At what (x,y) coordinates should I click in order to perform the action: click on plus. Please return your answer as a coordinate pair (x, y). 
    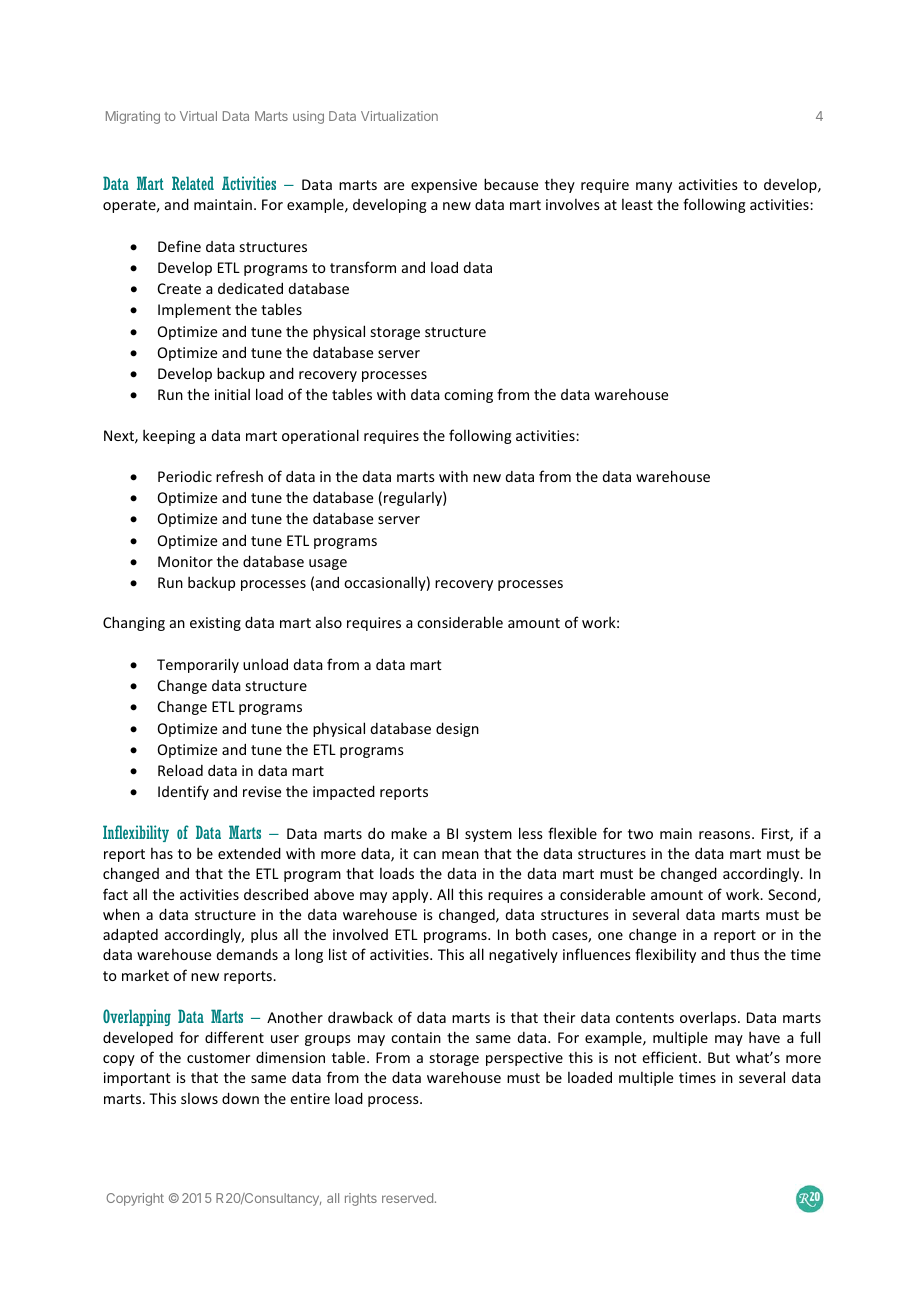
    Looking at the image, I should click on (264, 936).
